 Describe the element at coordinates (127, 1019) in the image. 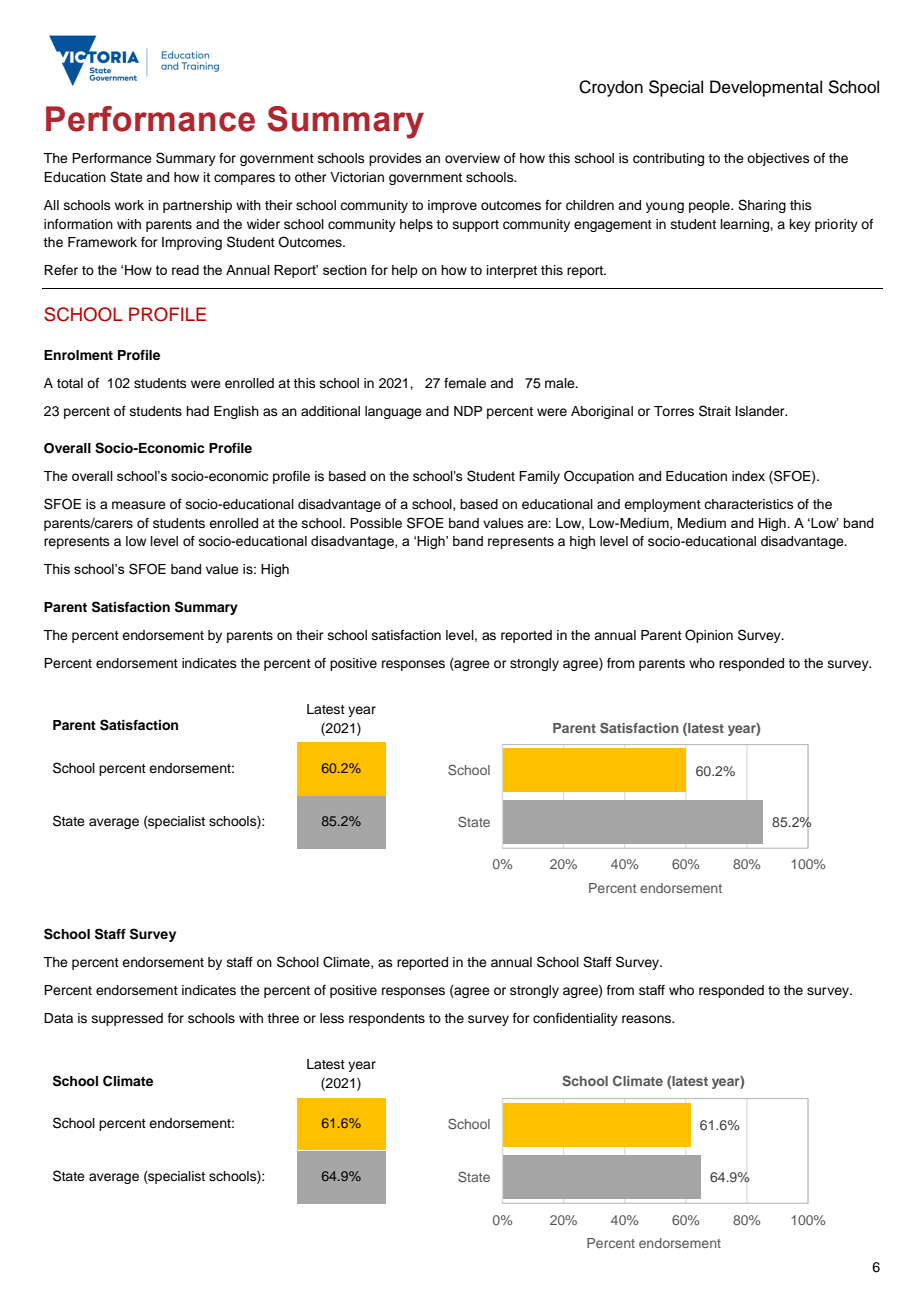

I see `suppressed` at that location.
